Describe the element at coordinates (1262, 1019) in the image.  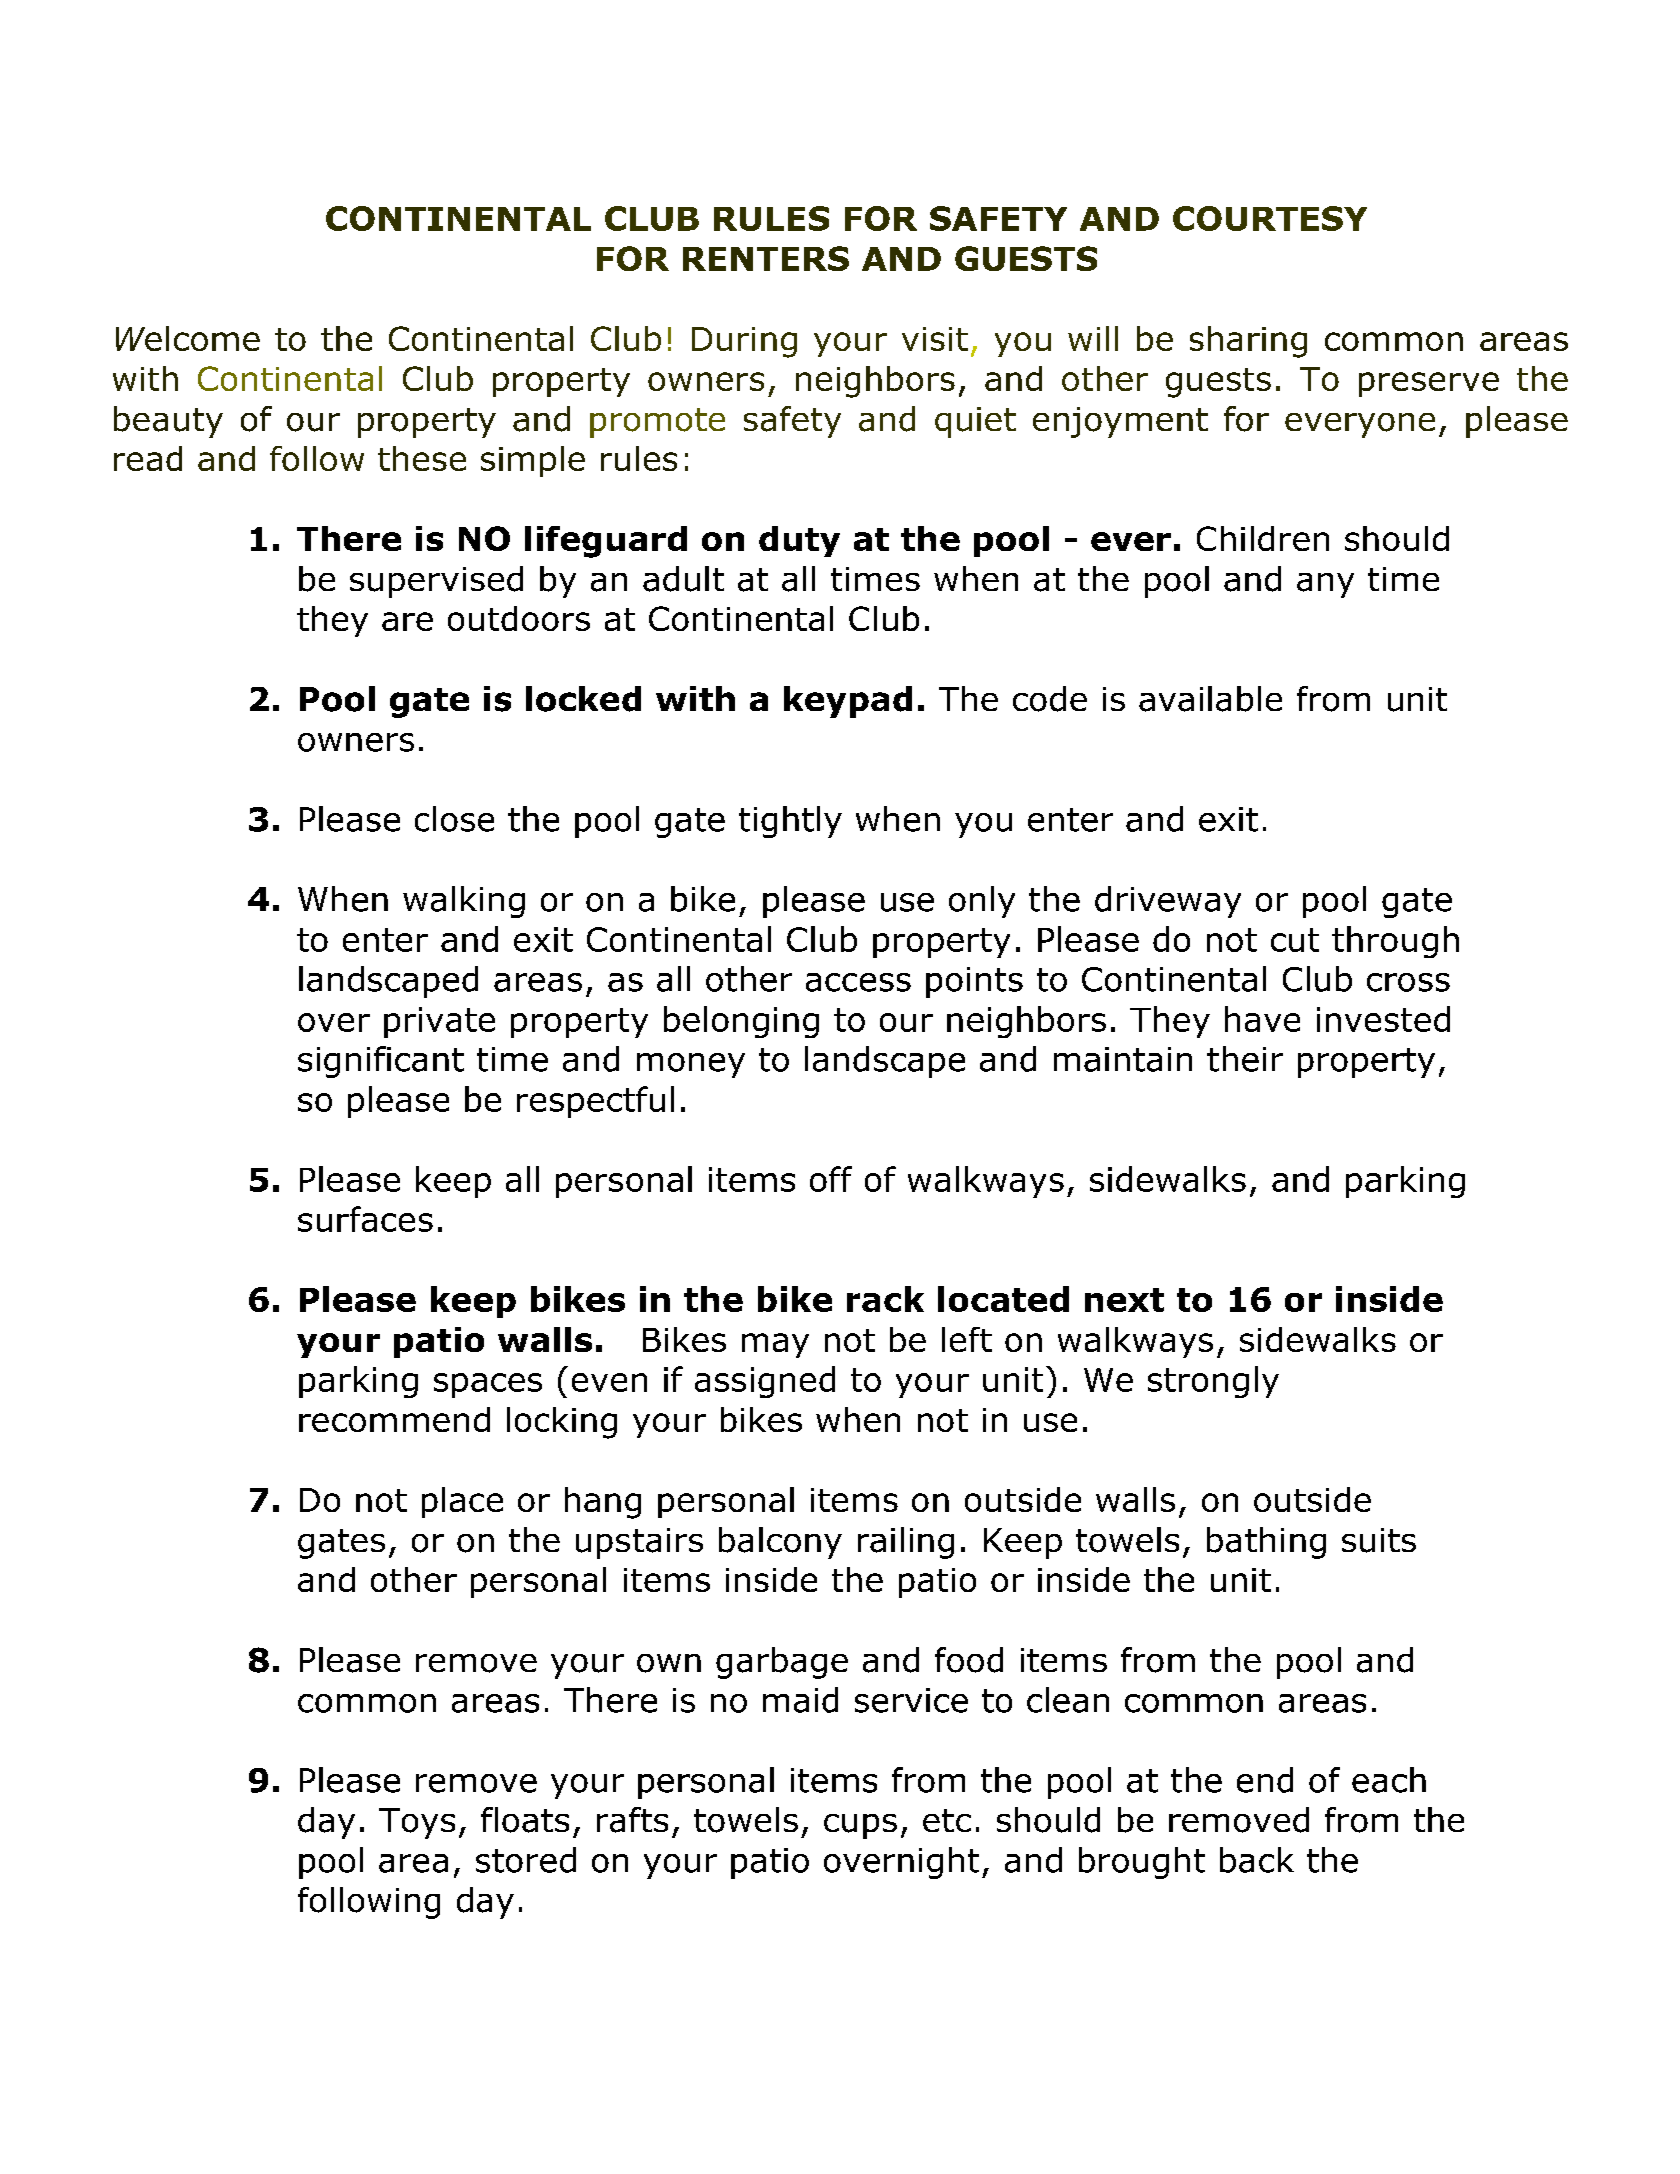
I see `have` at that location.
